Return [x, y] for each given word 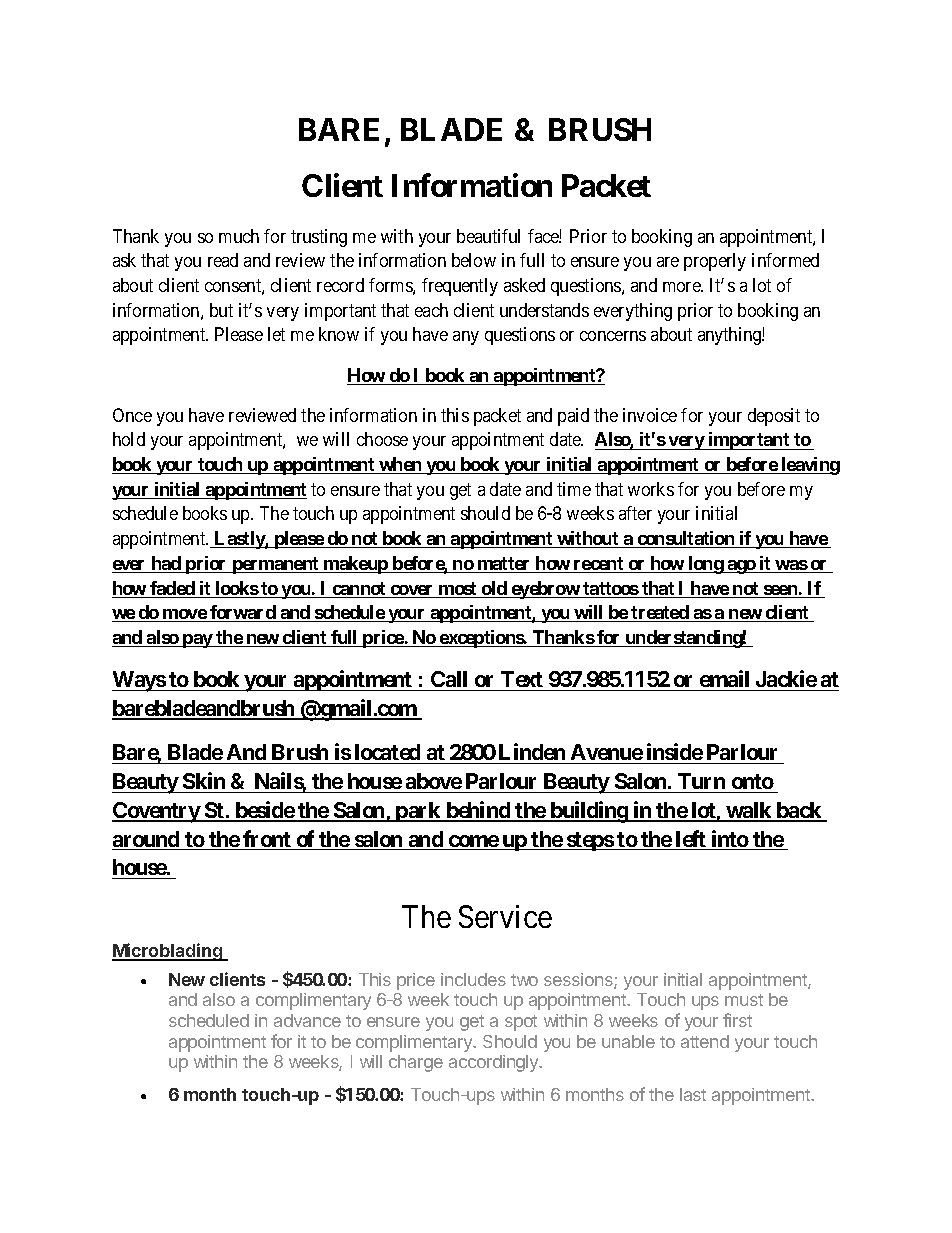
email [724, 678]
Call [449, 679]
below [474, 260]
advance [307, 1020]
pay [197, 641]
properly [715, 262]
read [223, 260]
